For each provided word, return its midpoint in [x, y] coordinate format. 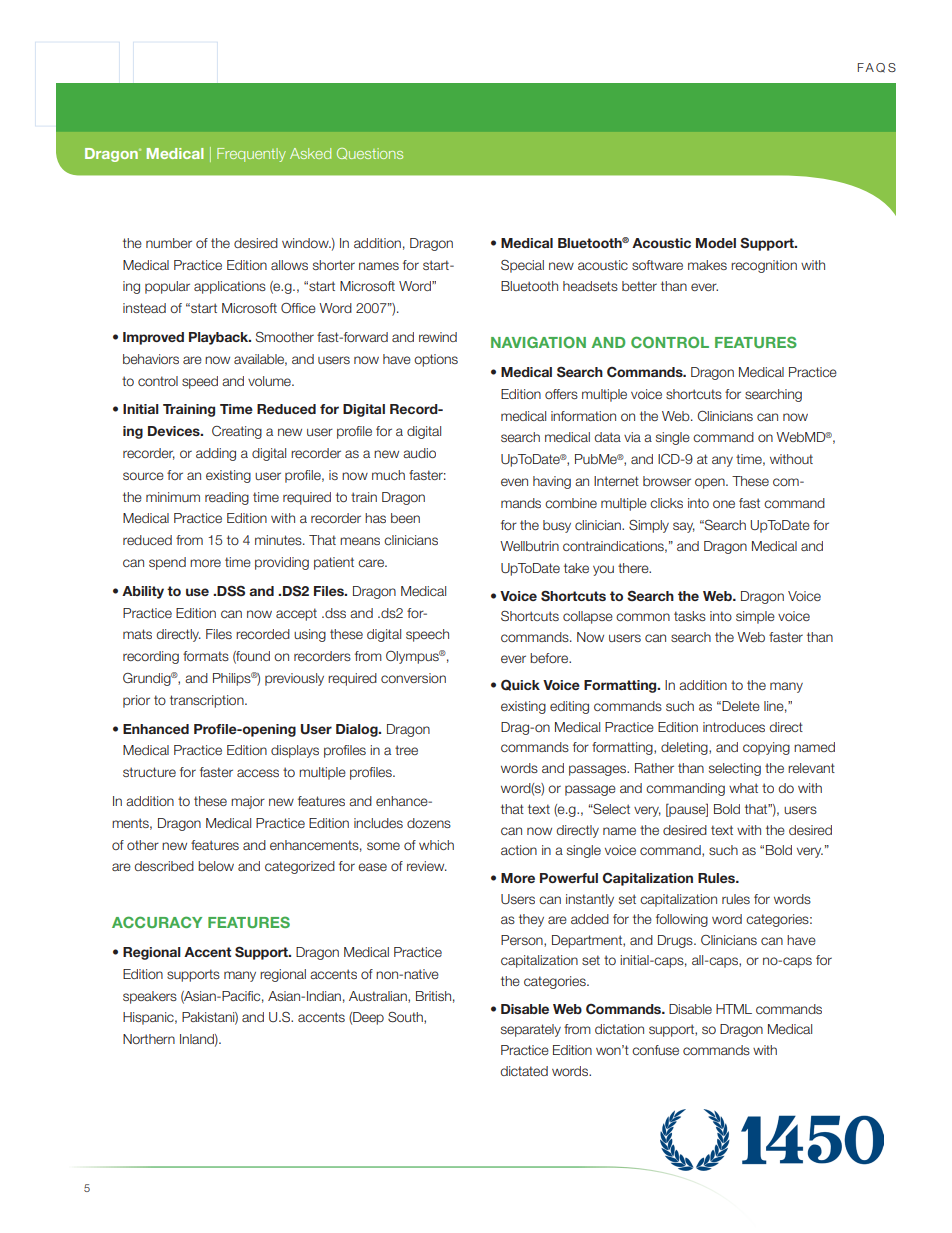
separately [531, 1030]
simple [755, 617]
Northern [149, 1039]
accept [296, 614]
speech [427, 635]
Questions [370, 154]
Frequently [251, 155]
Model [716, 243]
